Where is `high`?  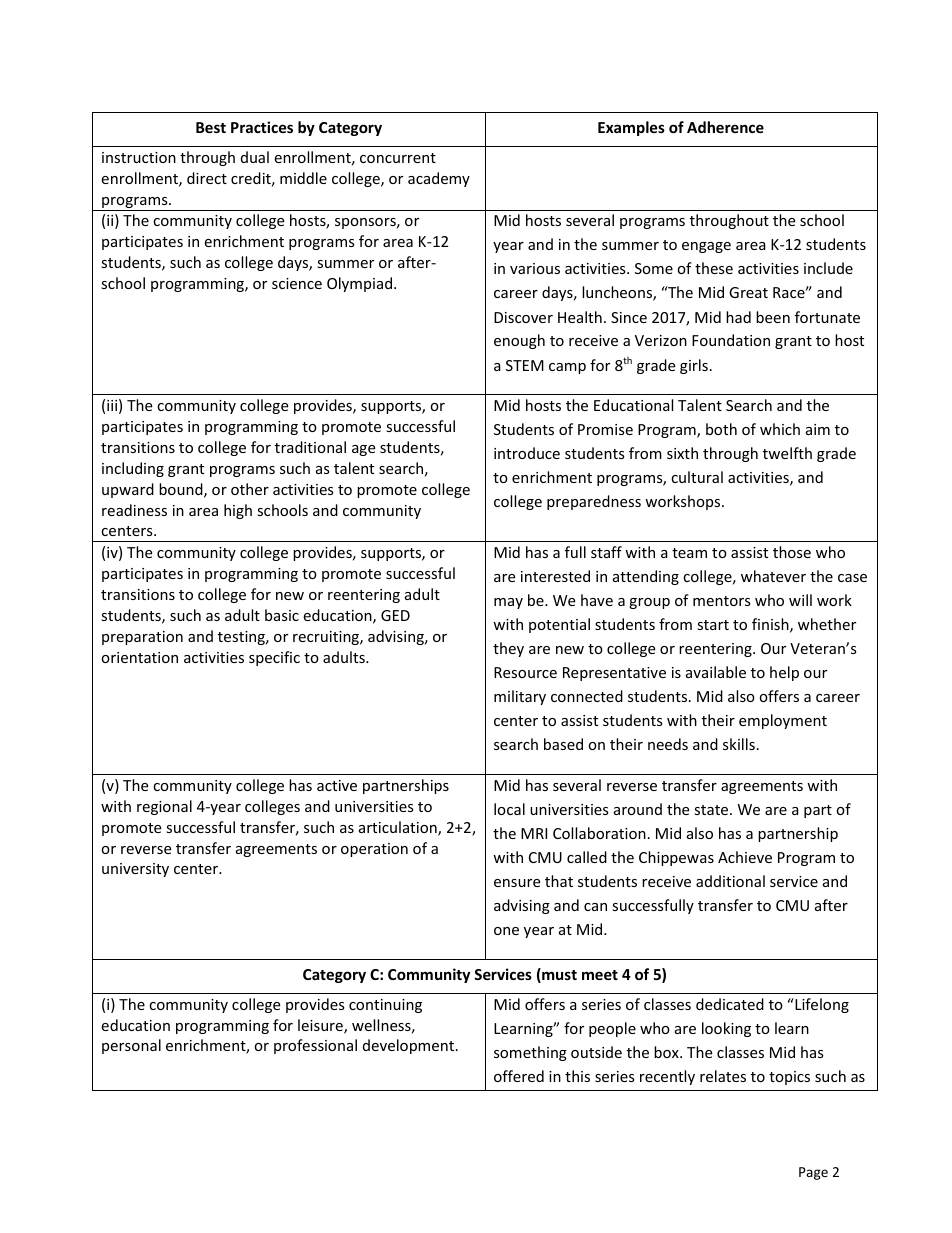
high is located at coordinates (238, 511).
